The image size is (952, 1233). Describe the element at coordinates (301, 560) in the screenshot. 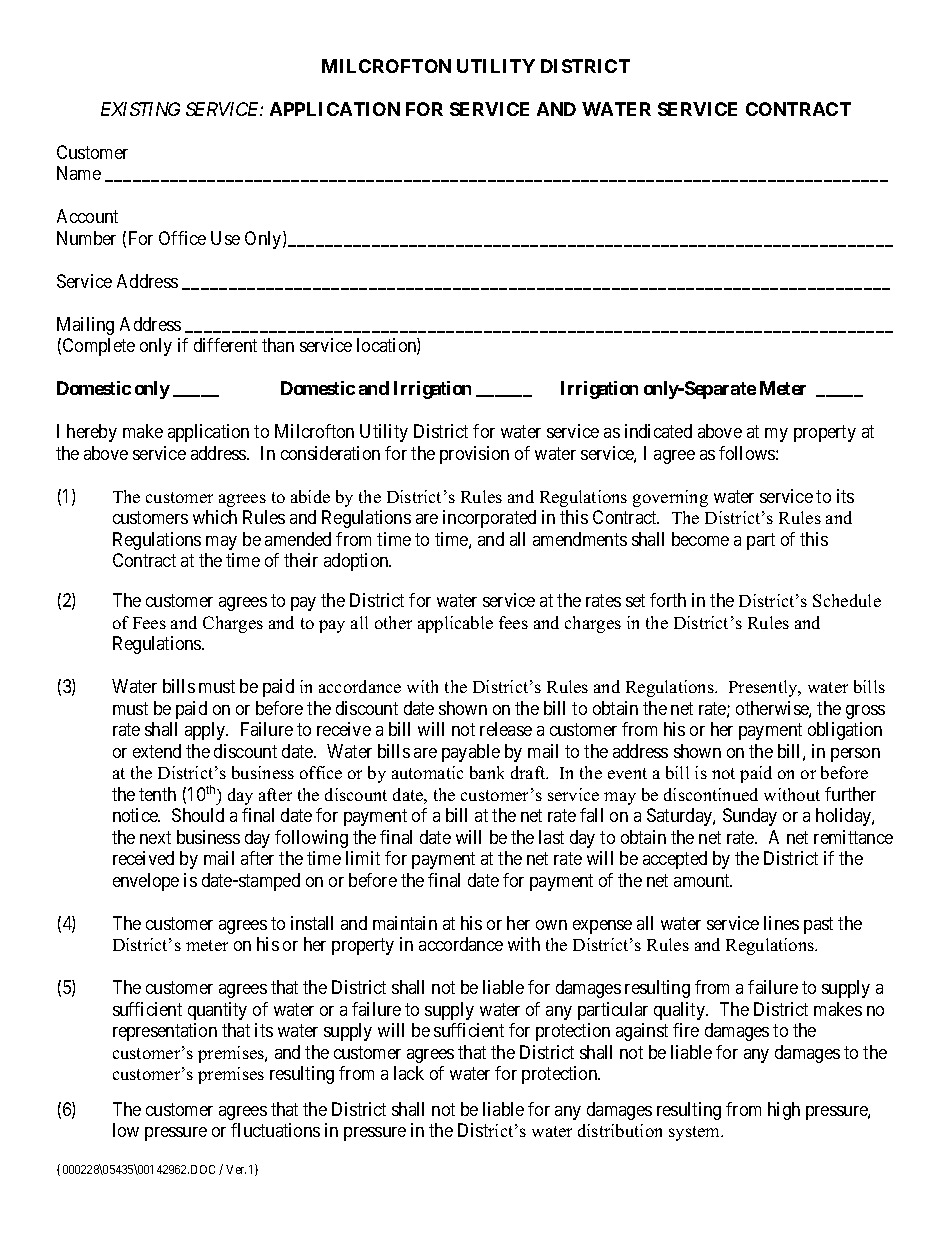

I see `their` at that location.
